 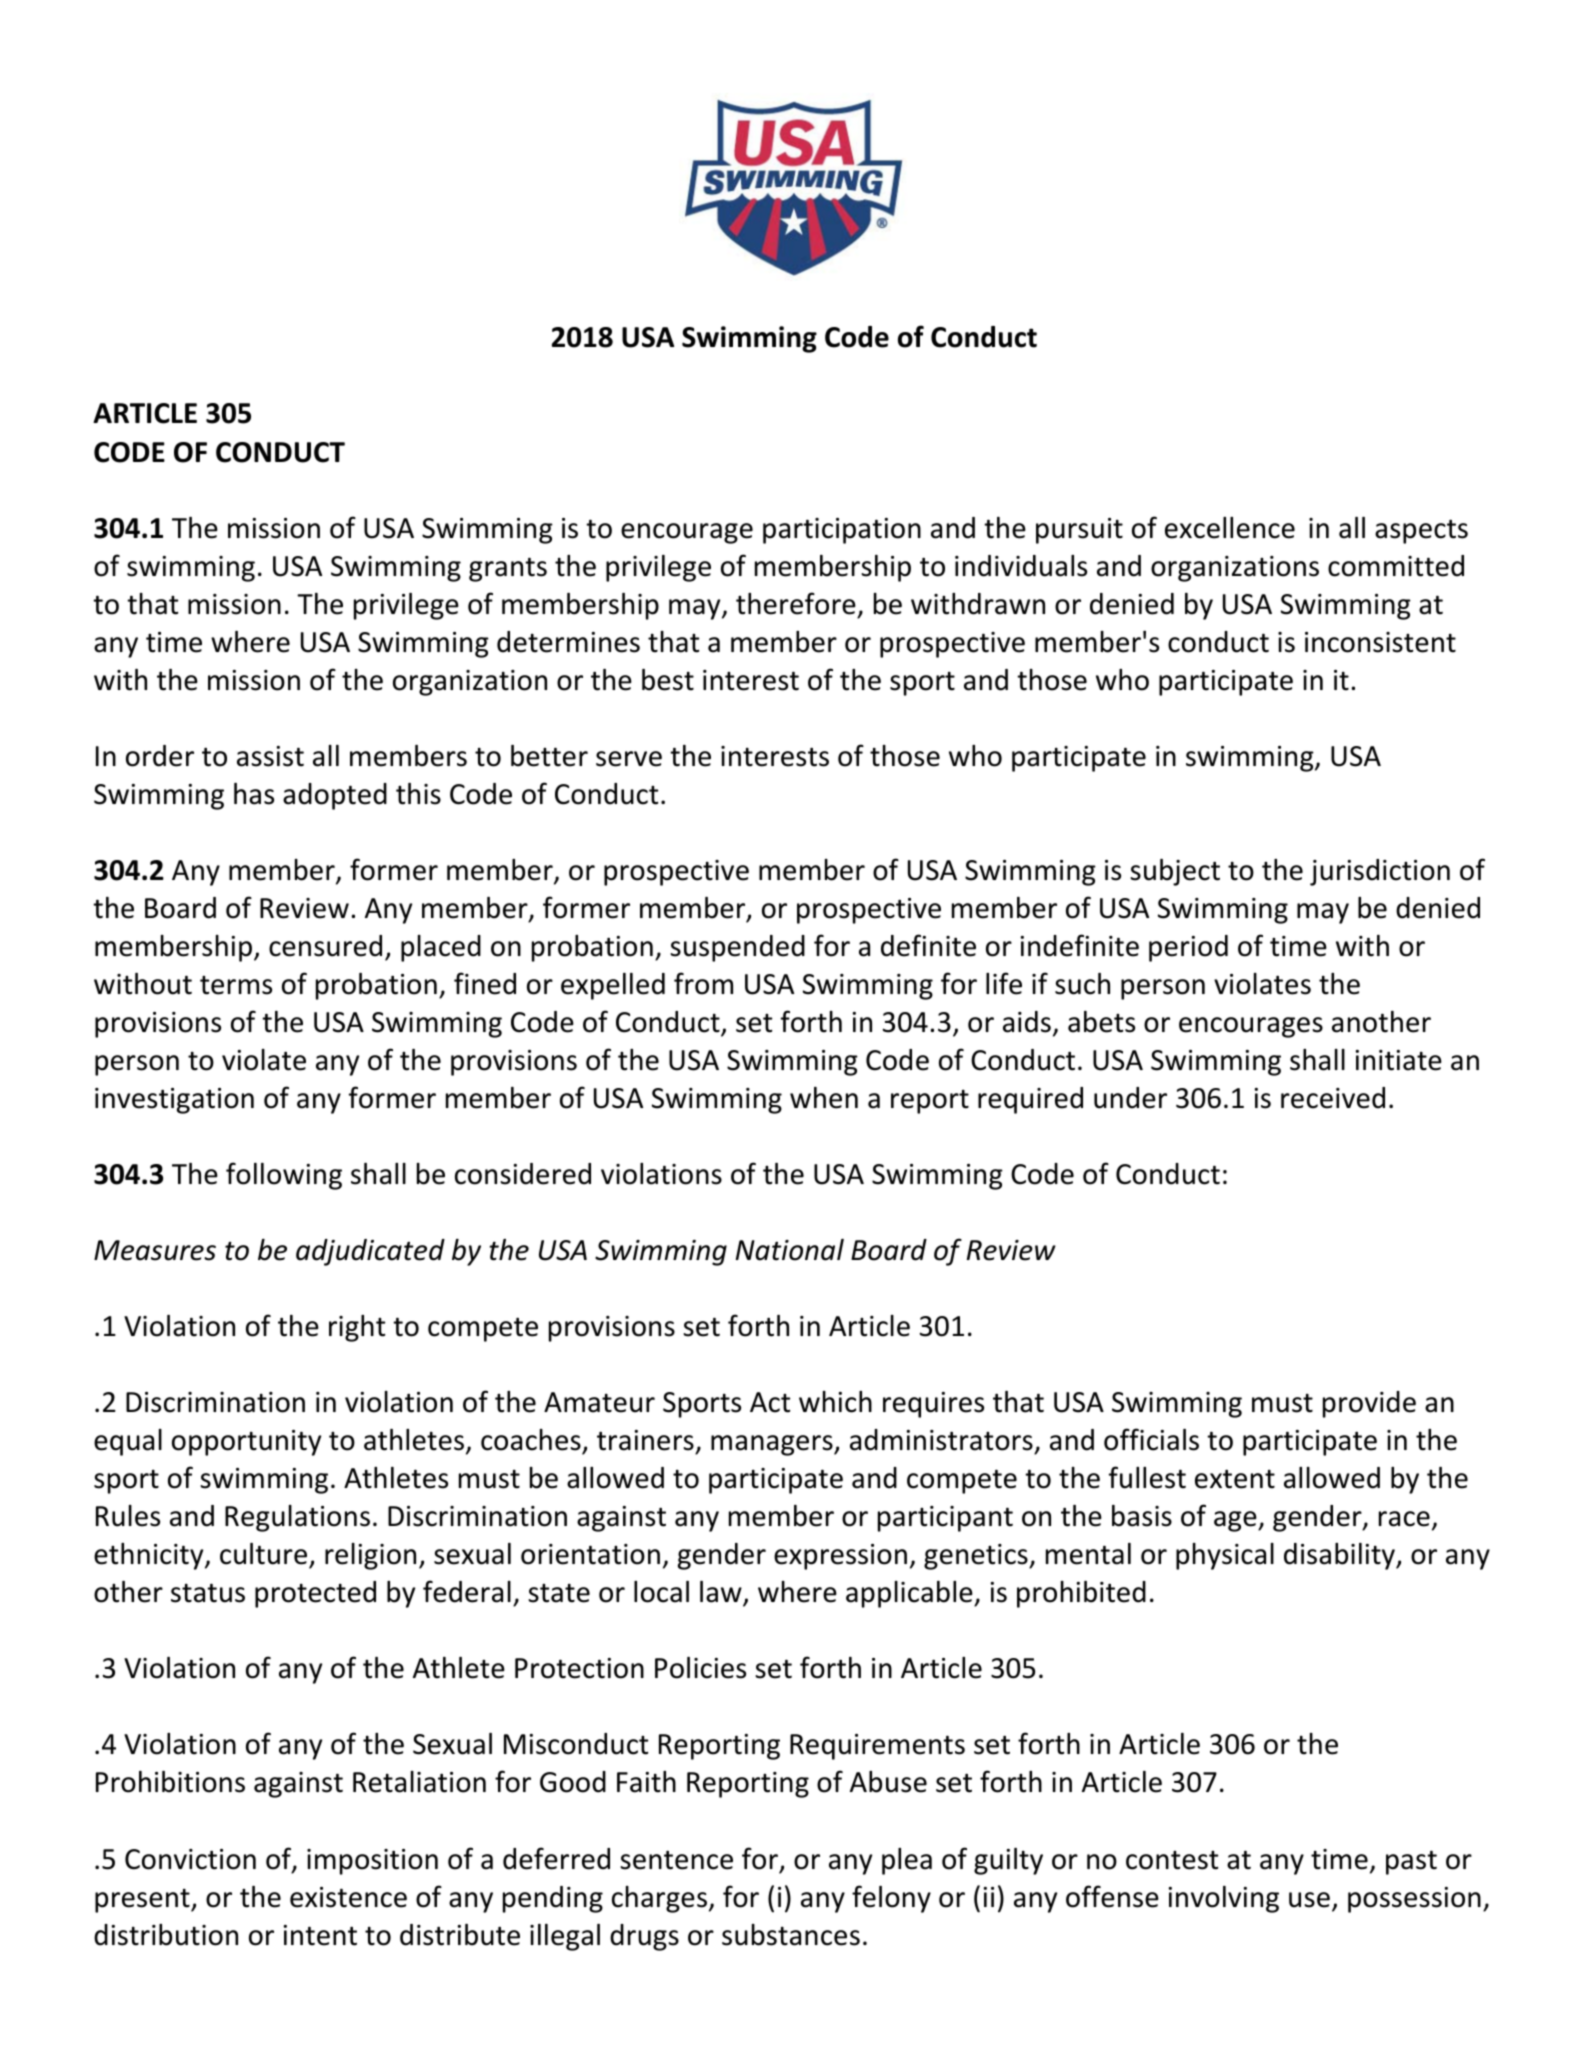 I want to click on period, so click(x=1188, y=948).
